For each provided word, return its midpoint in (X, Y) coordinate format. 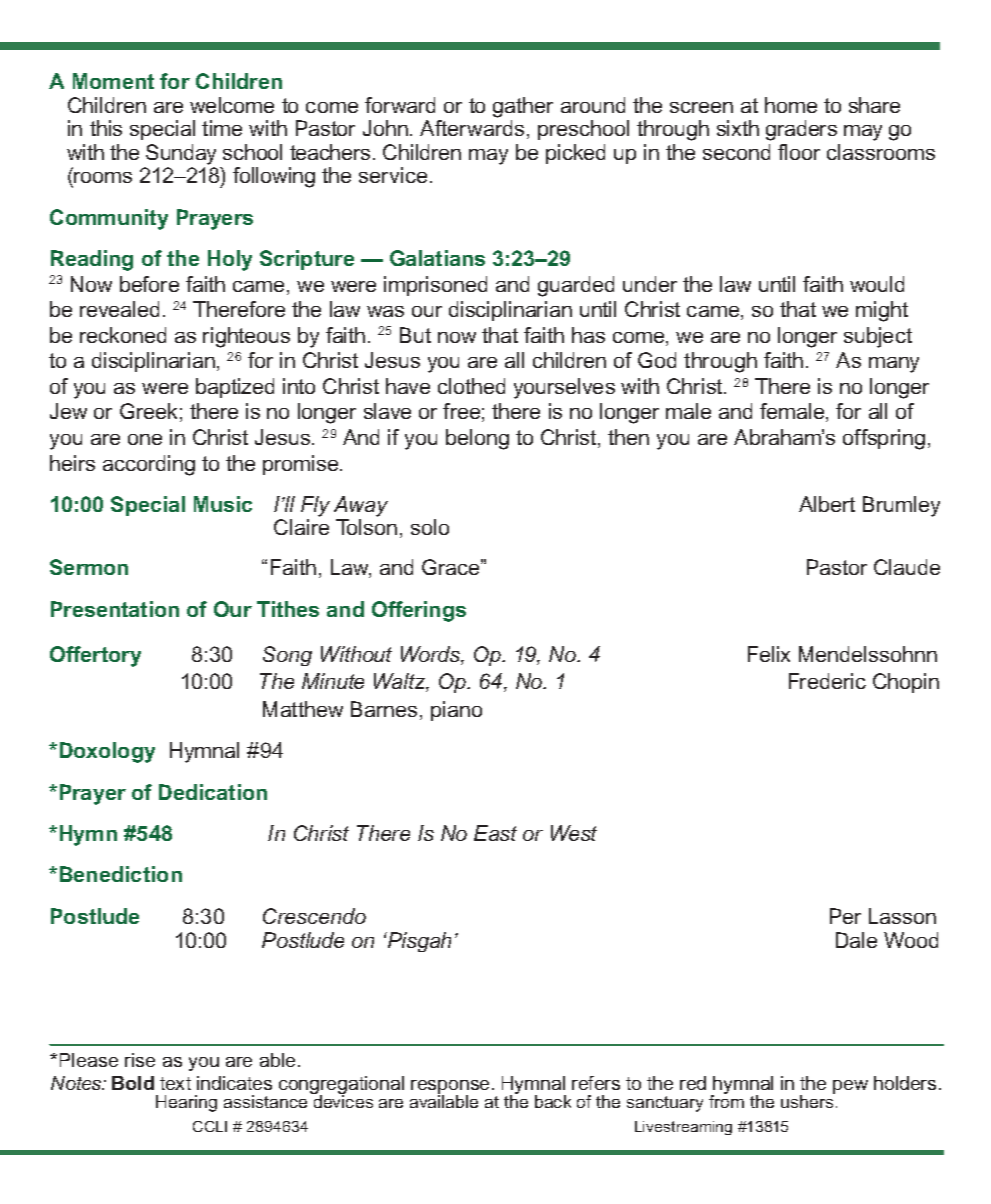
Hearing (186, 1103)
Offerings (419, 611)
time (222, 128)
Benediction (121, 874)
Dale (856, 940)
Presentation (115, 609)
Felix (769, 654)
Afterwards (472, 128)
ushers (808, 1100)
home (791, 105)
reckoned (123, 335)
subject (878, 337)
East (495, 833)
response (450, 1088)
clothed (471, 386)
